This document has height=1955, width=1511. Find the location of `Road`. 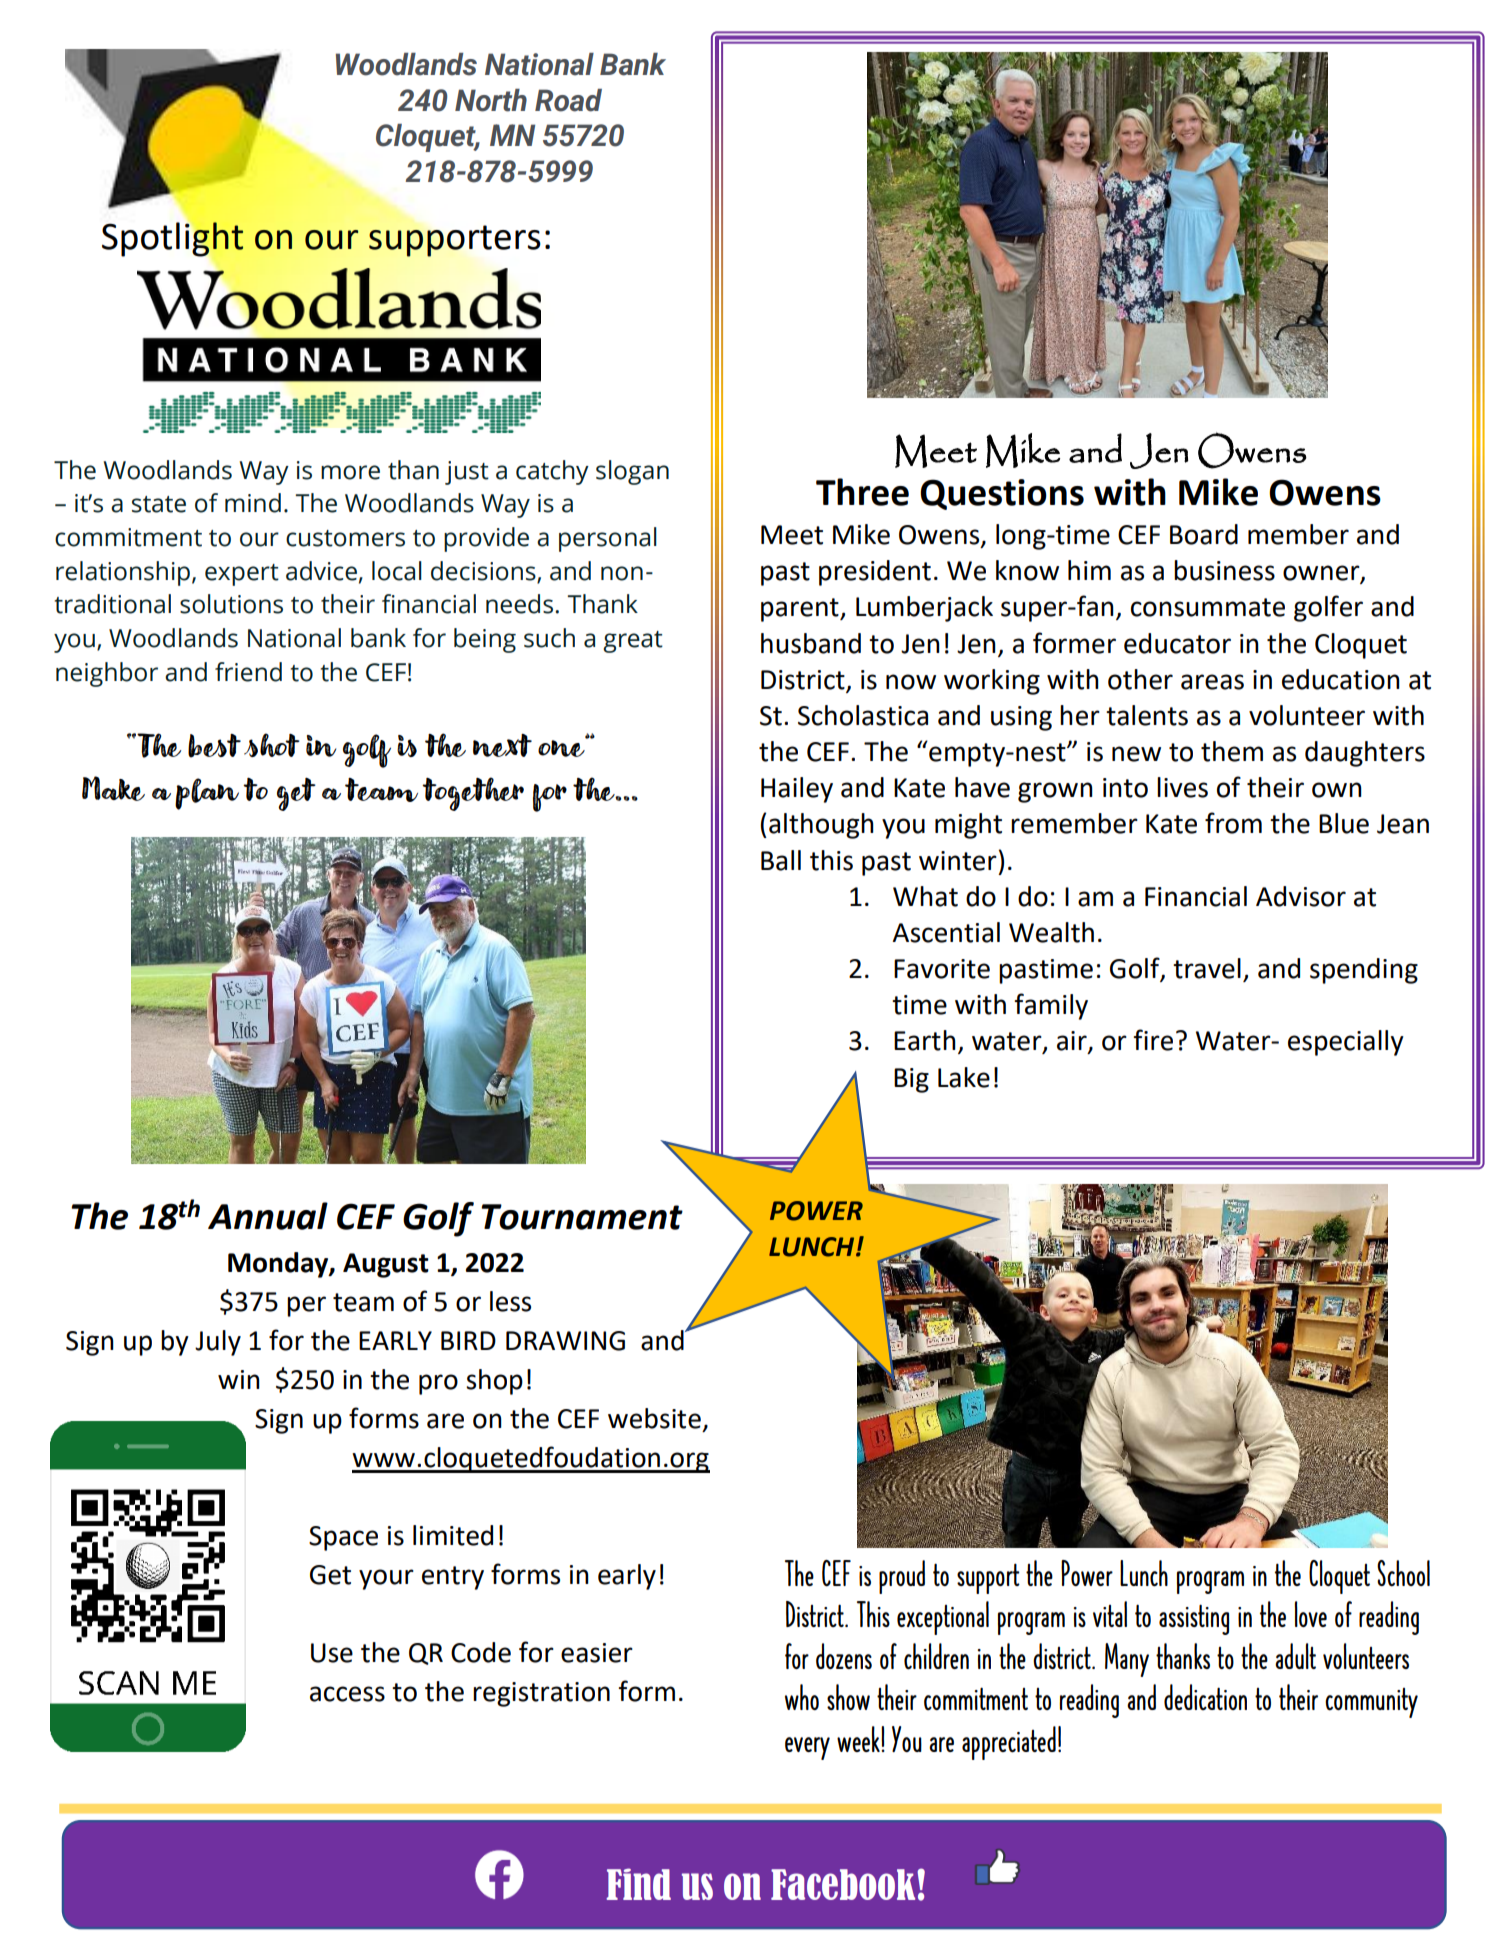

Road is located at coordinates (568, 100).
